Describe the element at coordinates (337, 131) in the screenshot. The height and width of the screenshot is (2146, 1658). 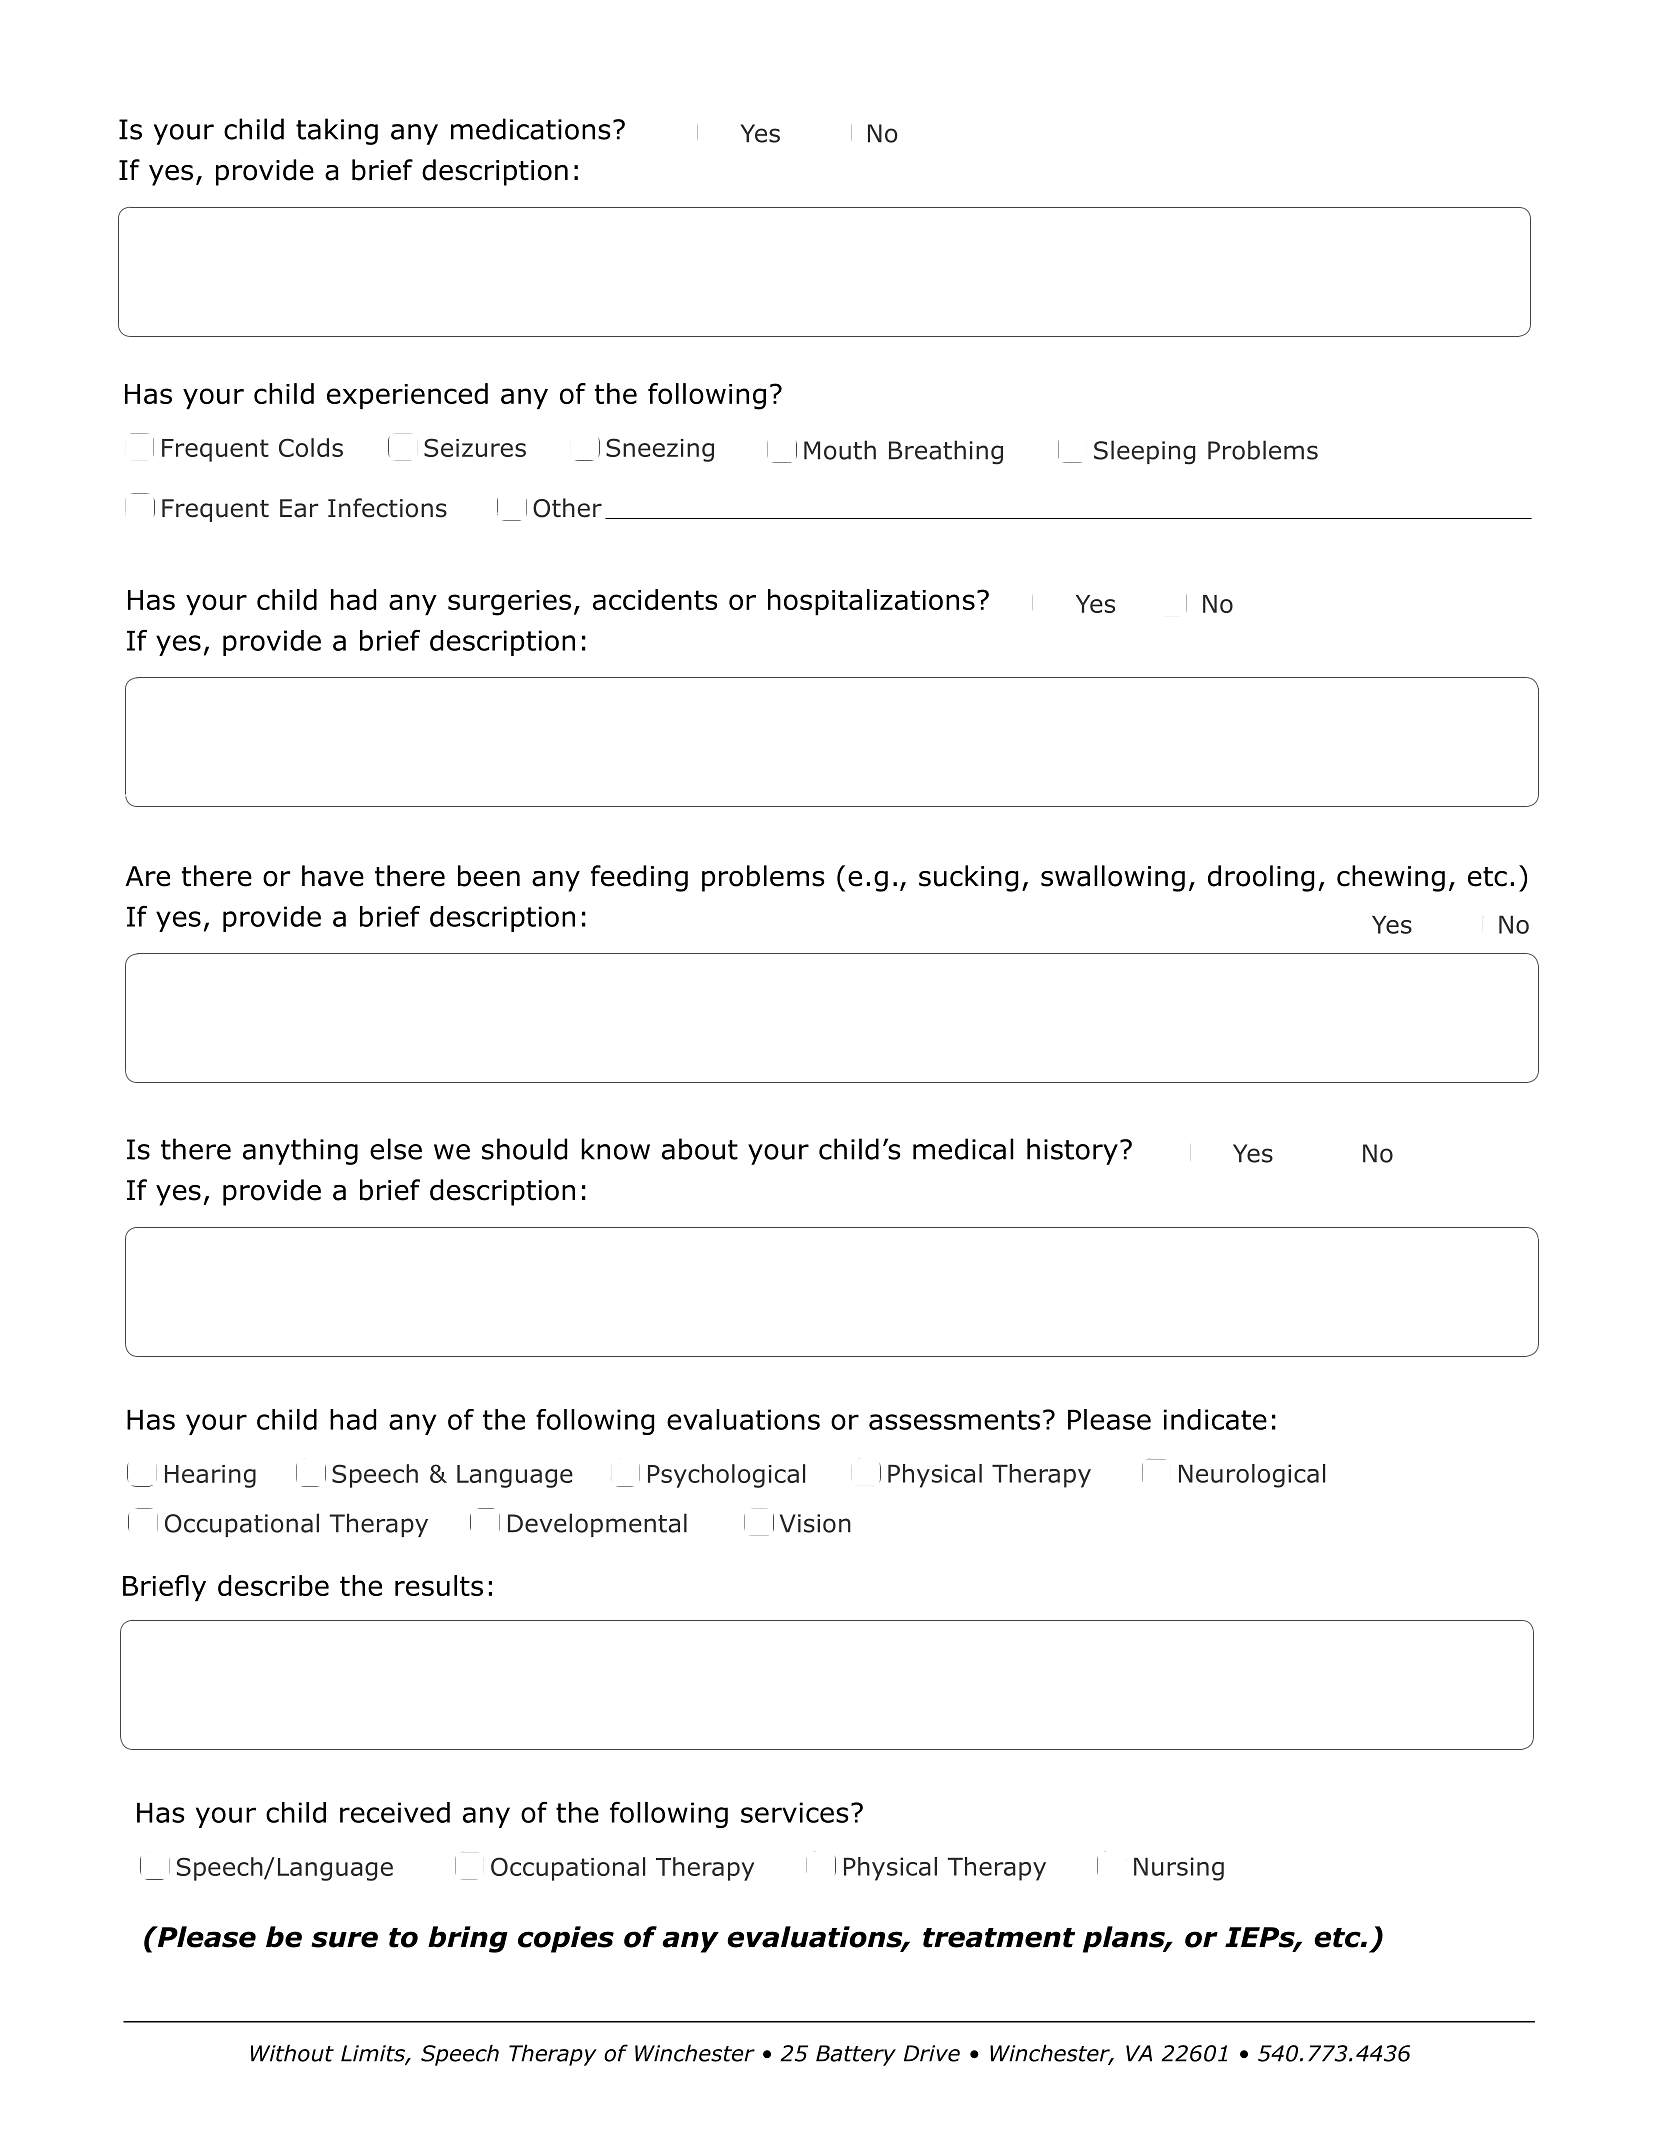
I see `taking` at that location.
